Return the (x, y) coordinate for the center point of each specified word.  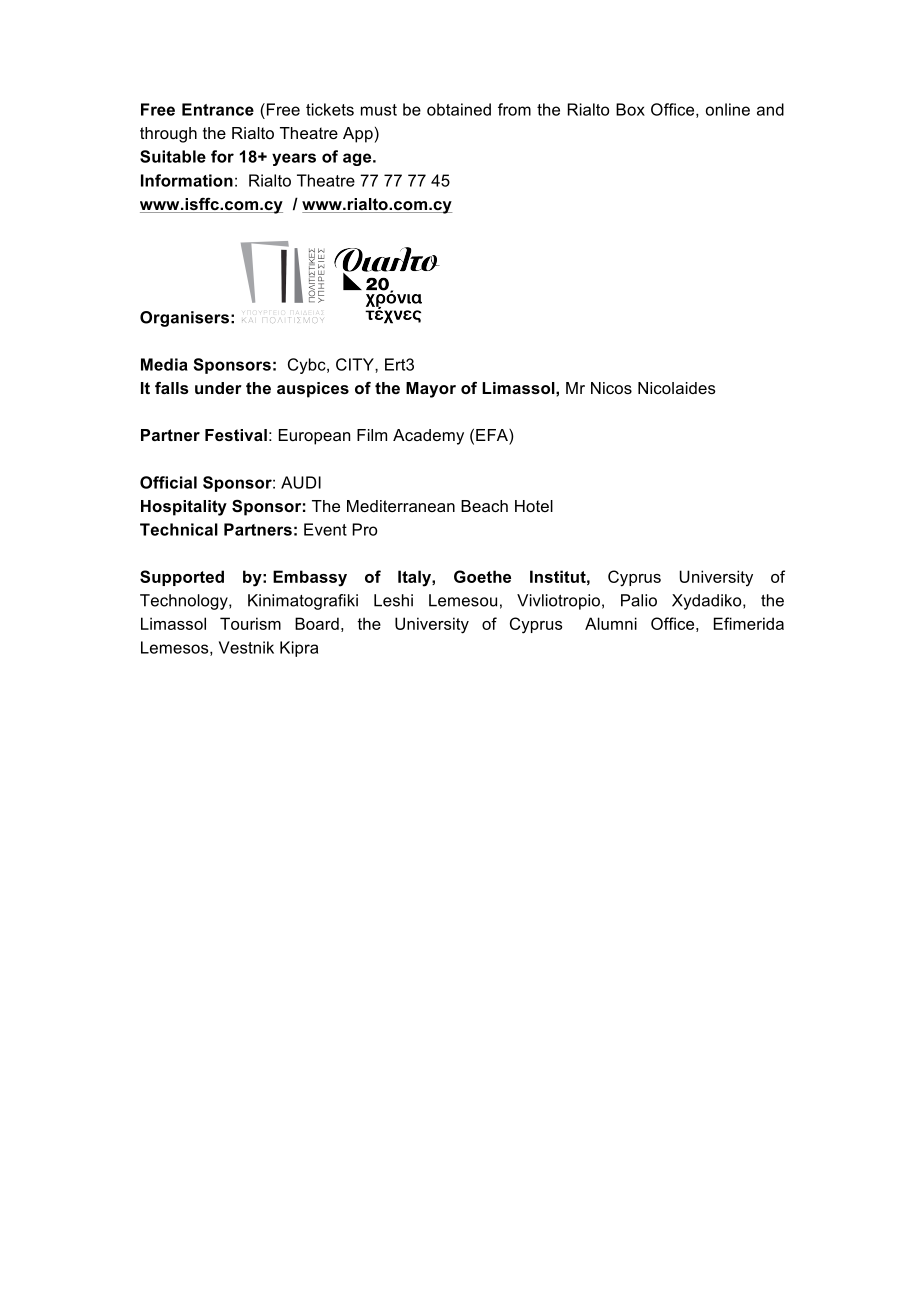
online (728, 109)
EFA (493, 435)
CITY (356, 364)
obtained (459, 109)
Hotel (534, 506)
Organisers (184, 319)
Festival (236, 435)
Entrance (218, 109)
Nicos (611, 388)
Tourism (250, 623)
